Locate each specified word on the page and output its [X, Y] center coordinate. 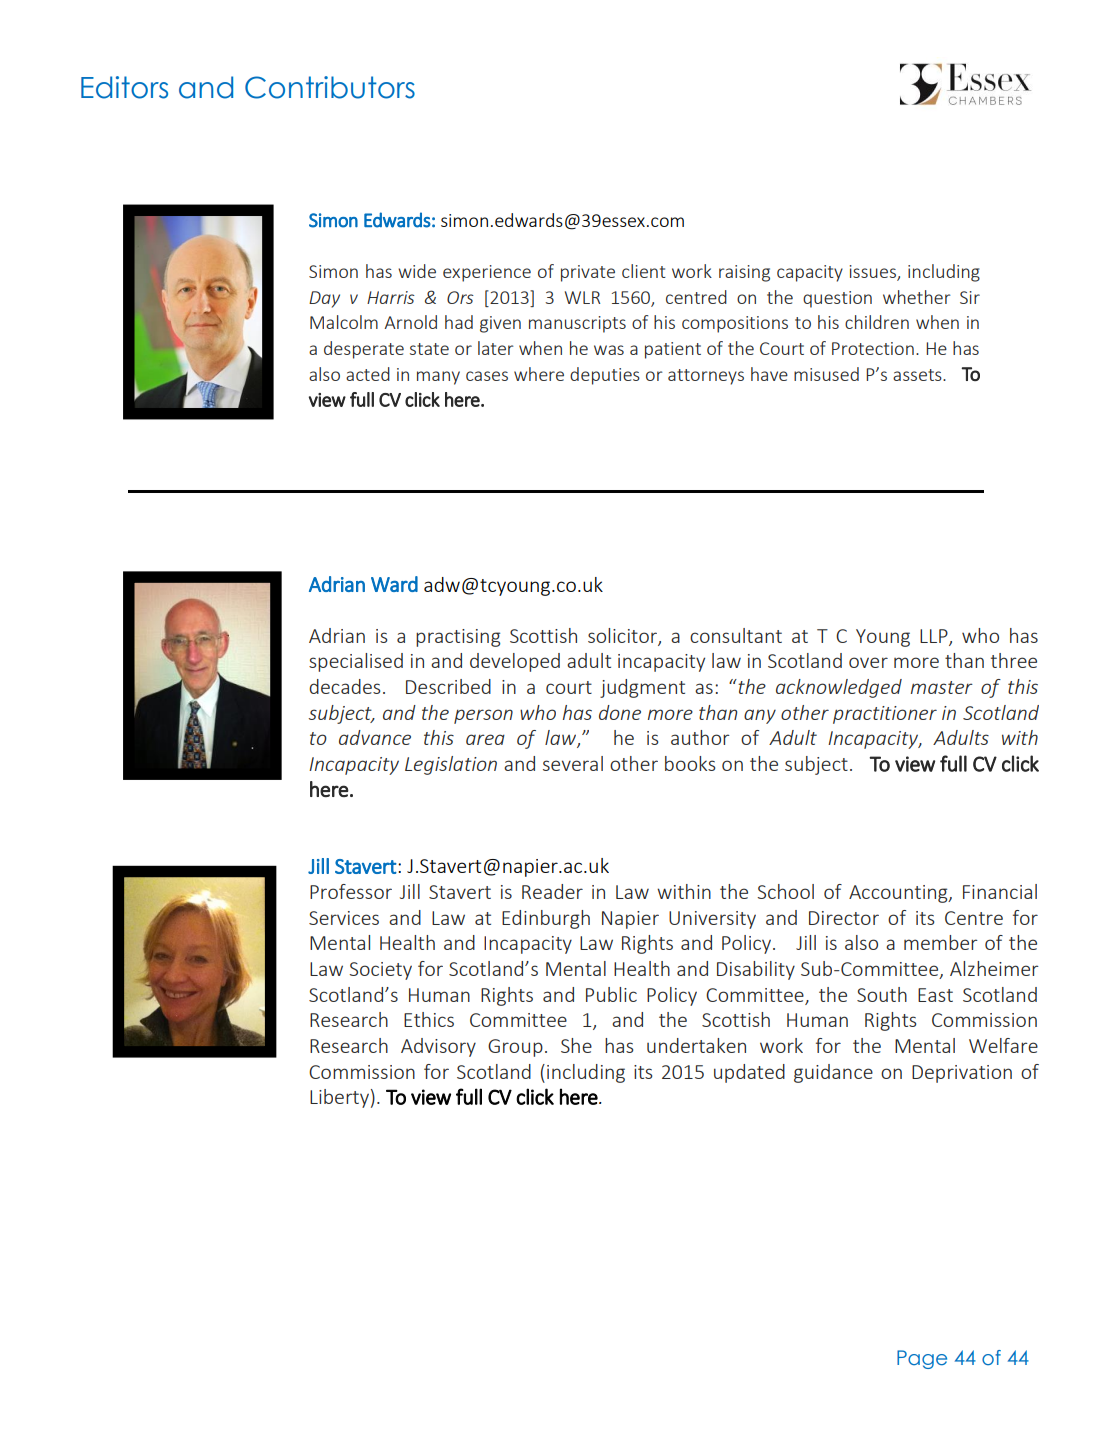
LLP [935, 637]
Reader [552, 891]
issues [874, 273]
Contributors [330, 87]
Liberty [339, 1098]
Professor [351, 891]
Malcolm [344, 322]
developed [515, 662]
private [588, 273]
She [576, 1045]
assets [918, 375]
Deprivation [962, 1074]
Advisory [438, 1047]
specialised [356, 662]
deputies [605, 376]
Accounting [899, 894]
